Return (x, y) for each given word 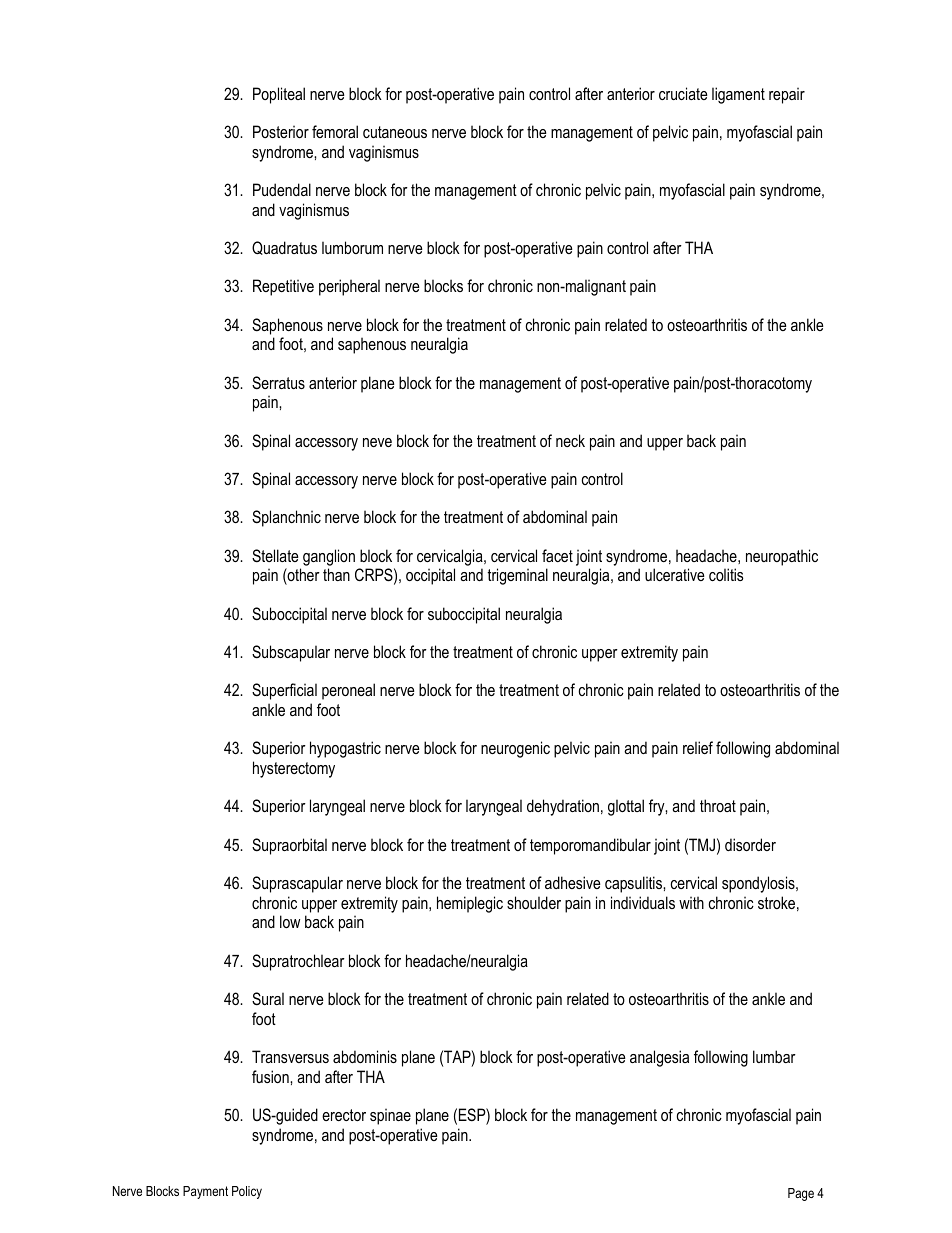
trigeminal (517, 576)
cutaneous (395, 132)
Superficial (284, 691)
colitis (726, 574)
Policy (247, 1192)
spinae (390, 1116)
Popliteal (279, 95)
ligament (738, 95)
